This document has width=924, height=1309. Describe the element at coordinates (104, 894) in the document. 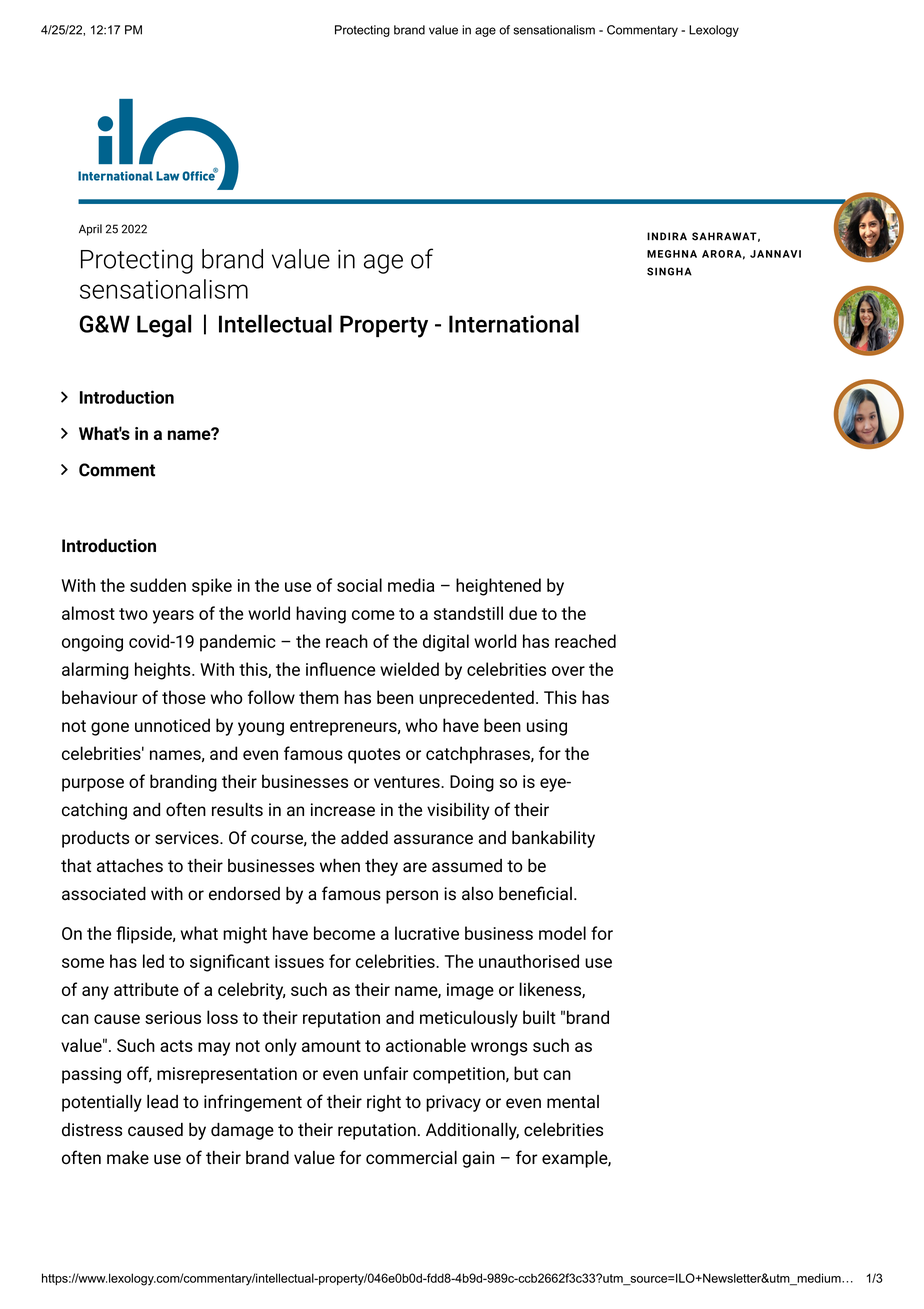

I see `associated` at that location.
